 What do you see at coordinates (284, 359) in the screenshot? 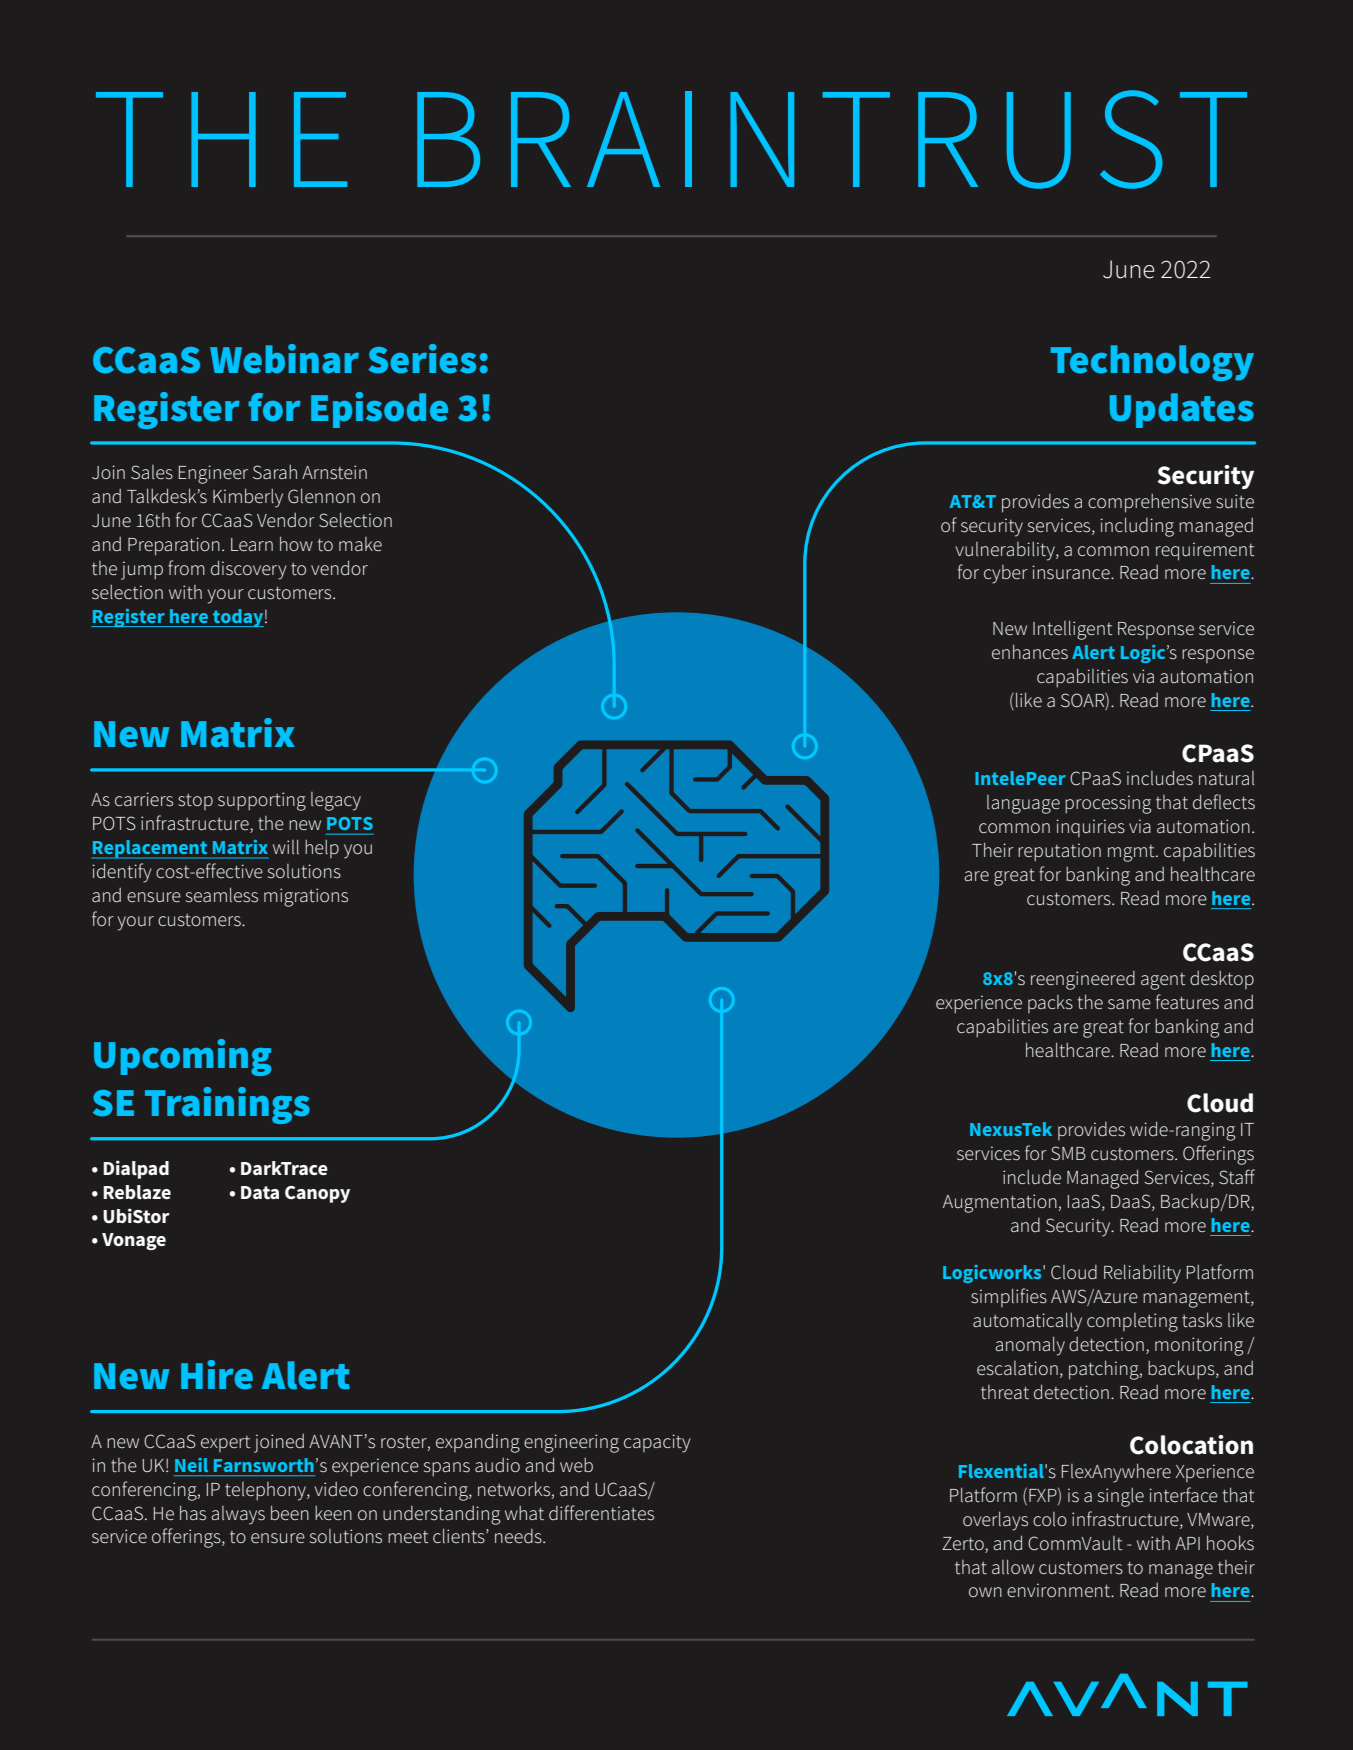
I see `Webinar` at bounding box center [284, 359].
